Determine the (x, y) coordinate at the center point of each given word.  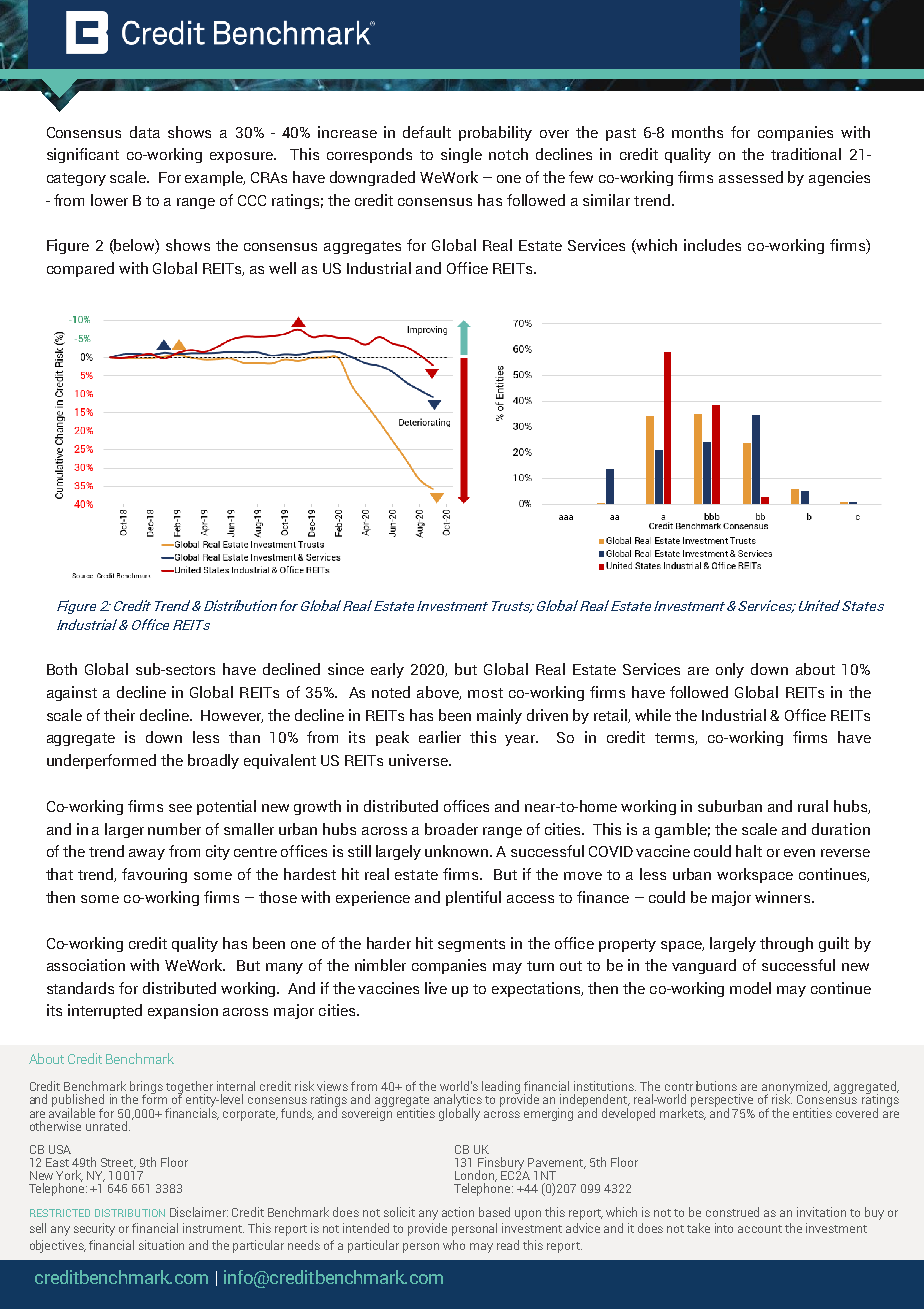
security (94, 1229)
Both (62, 669)
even (799, 853)
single (461, 155)
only (730, 670)
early (387, 670)
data (145, 132)
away (147, 854)
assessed (751, 177)
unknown (456, 851)
